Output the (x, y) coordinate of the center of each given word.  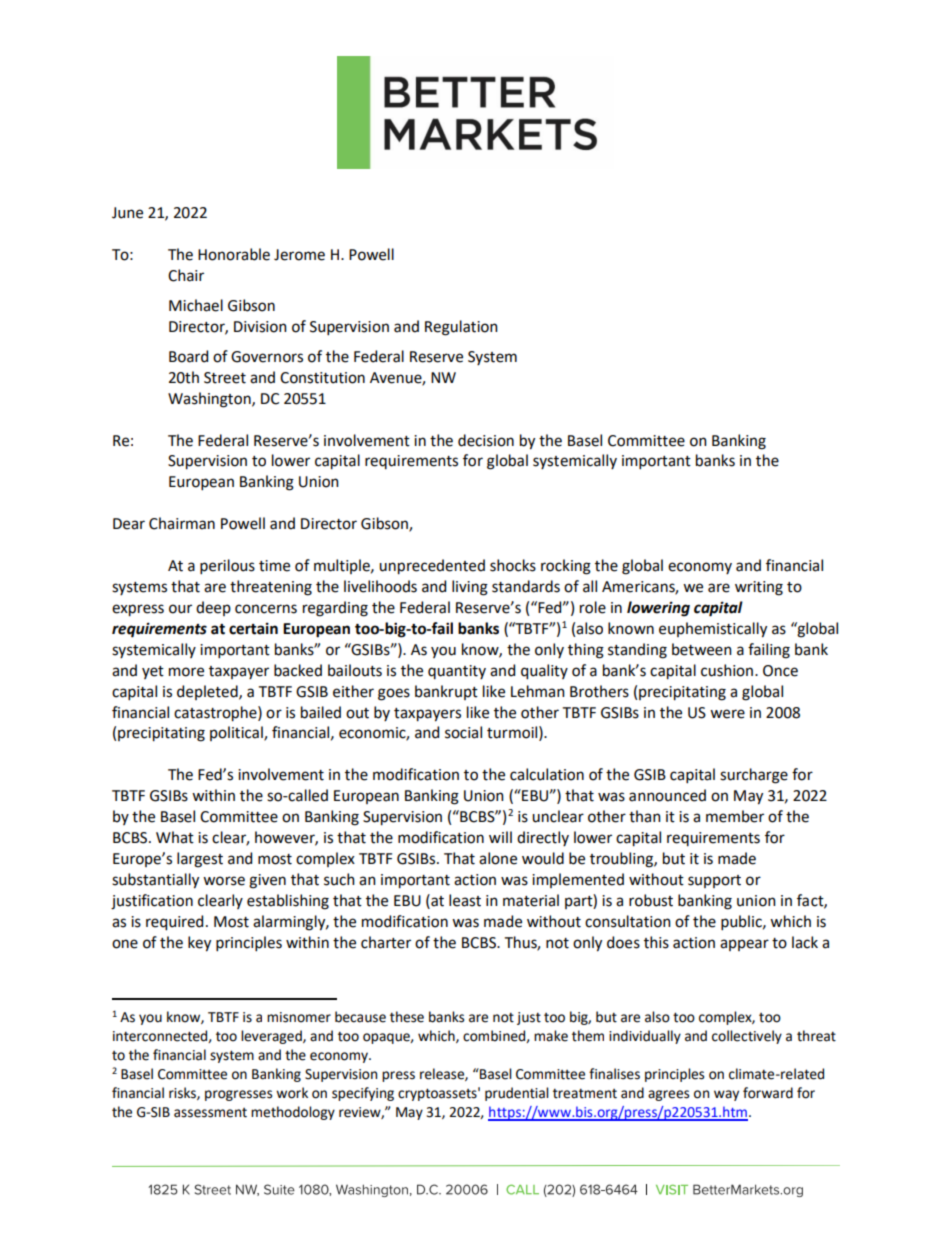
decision (486, 440)
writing (759, 588)
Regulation (461, 328)
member (735, 816)
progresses (238, 1095)
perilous (227, 566)
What (175, 837)
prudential (517, 1094)
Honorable (234, 254)
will (500, 837)
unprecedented (432, 567)
